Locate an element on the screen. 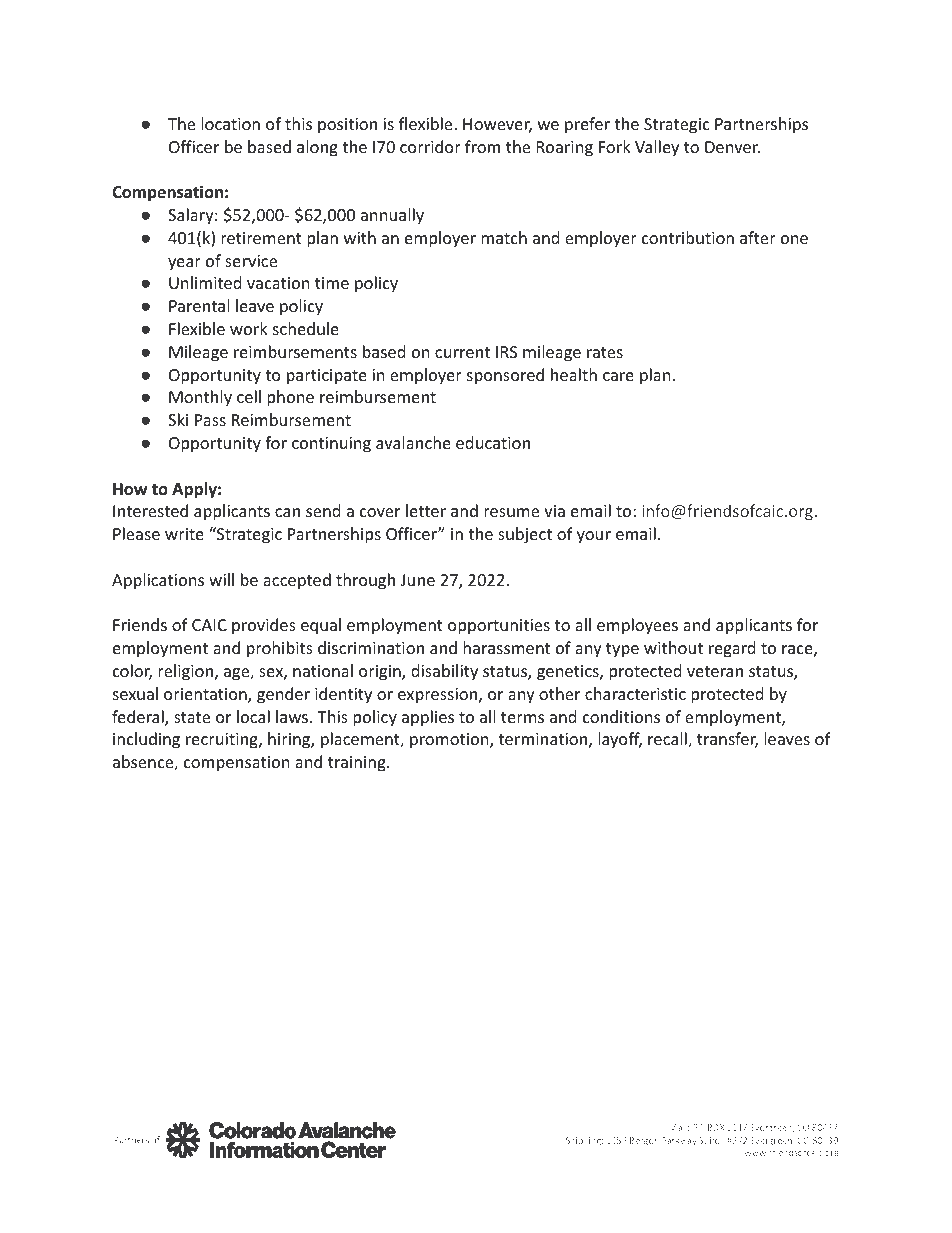  will is located at coordinates (221, 579).
